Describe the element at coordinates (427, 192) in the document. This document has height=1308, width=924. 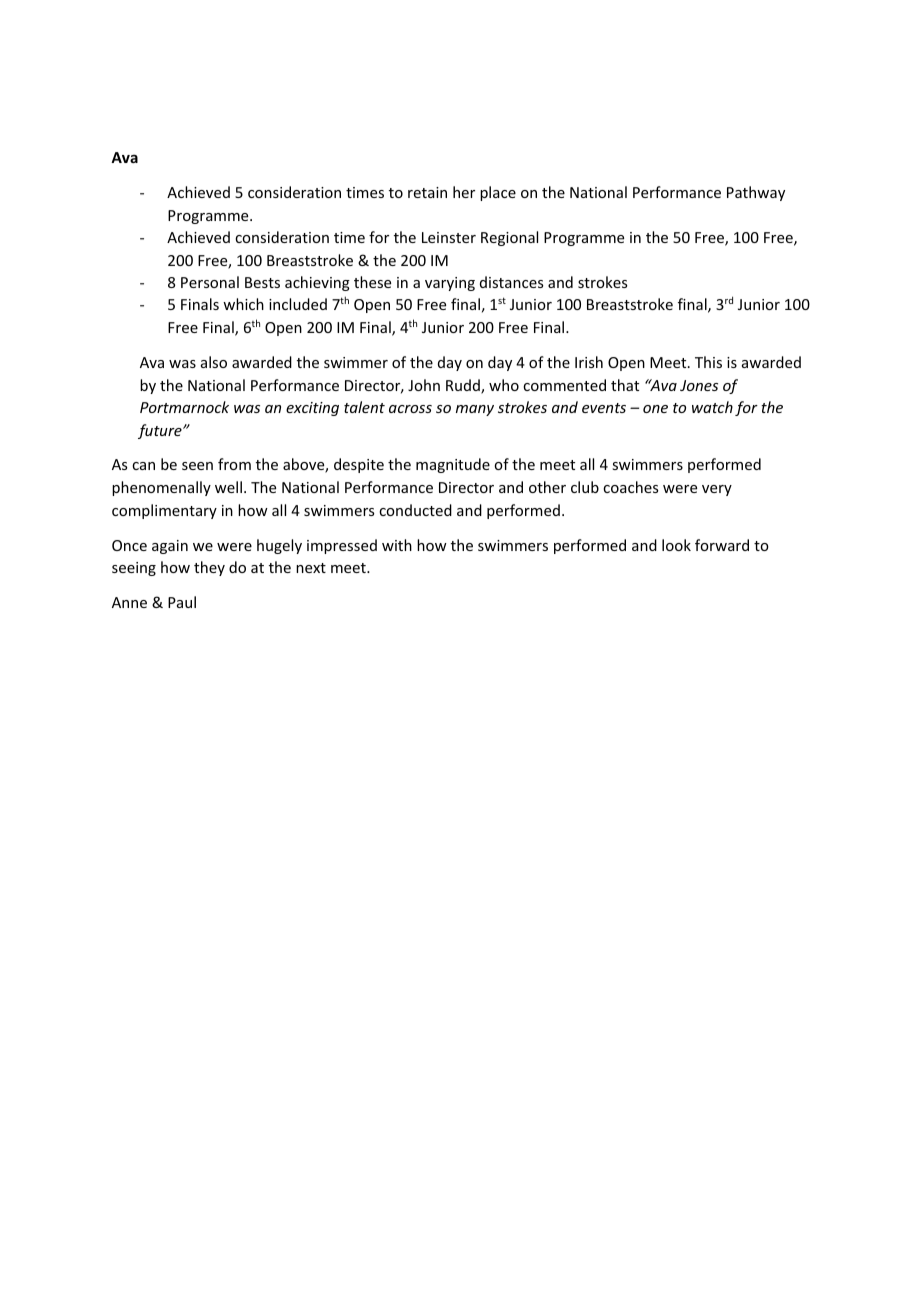
I see `retain` at that location.
